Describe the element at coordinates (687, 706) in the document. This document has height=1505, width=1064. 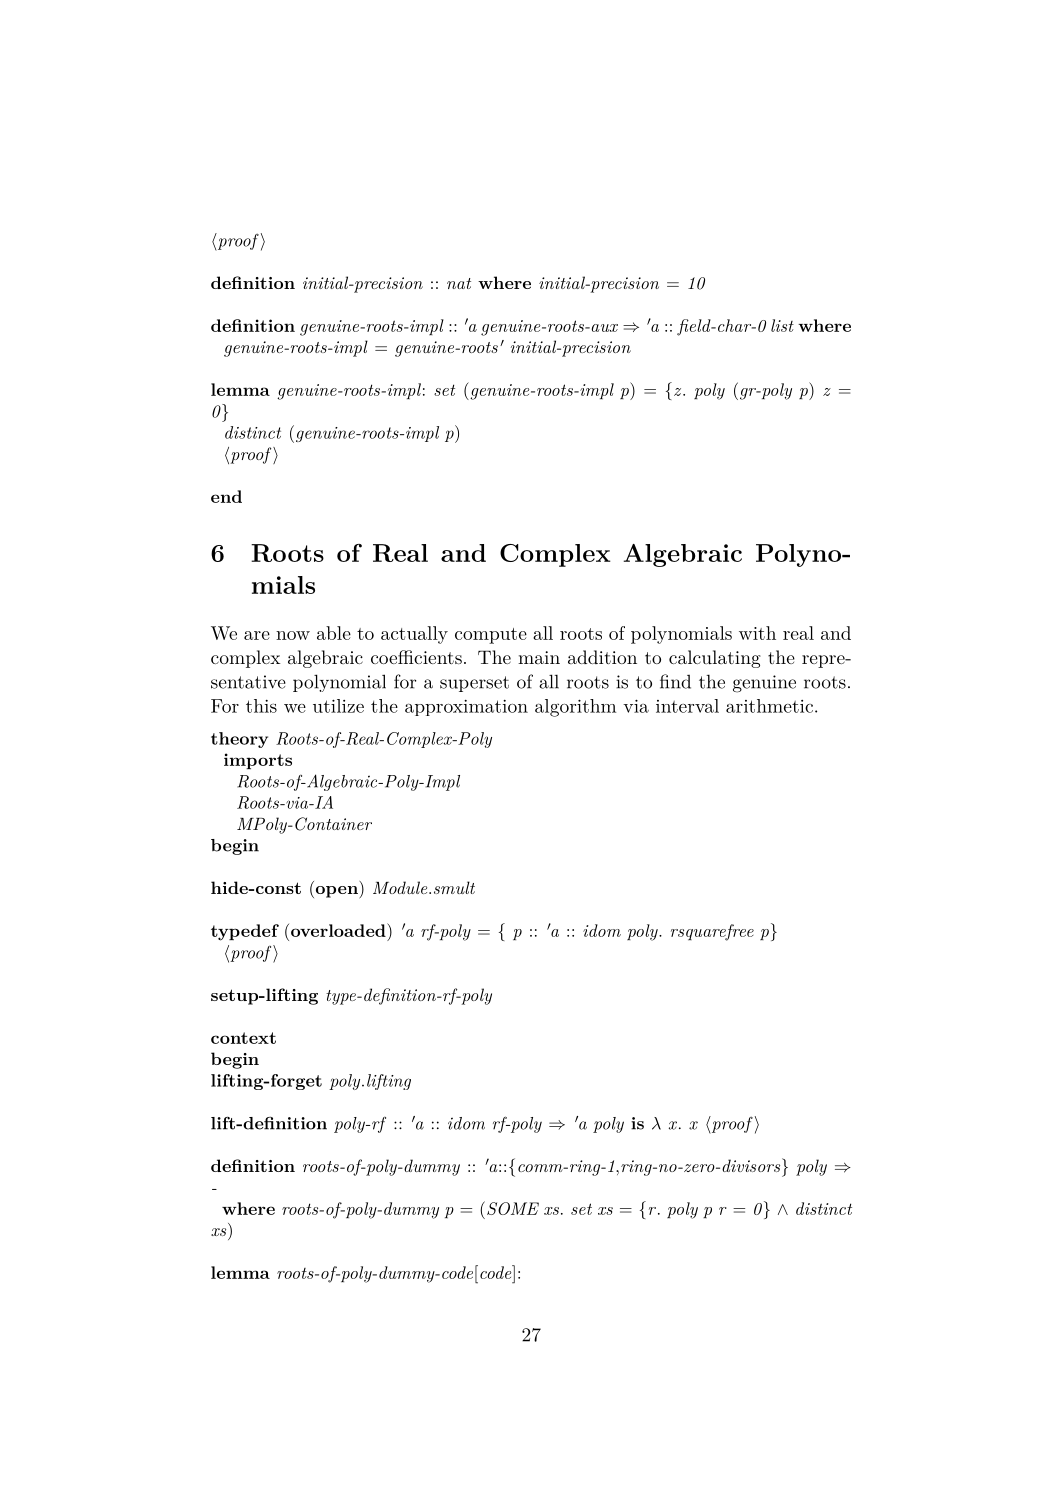
I see `interval` at that location.
